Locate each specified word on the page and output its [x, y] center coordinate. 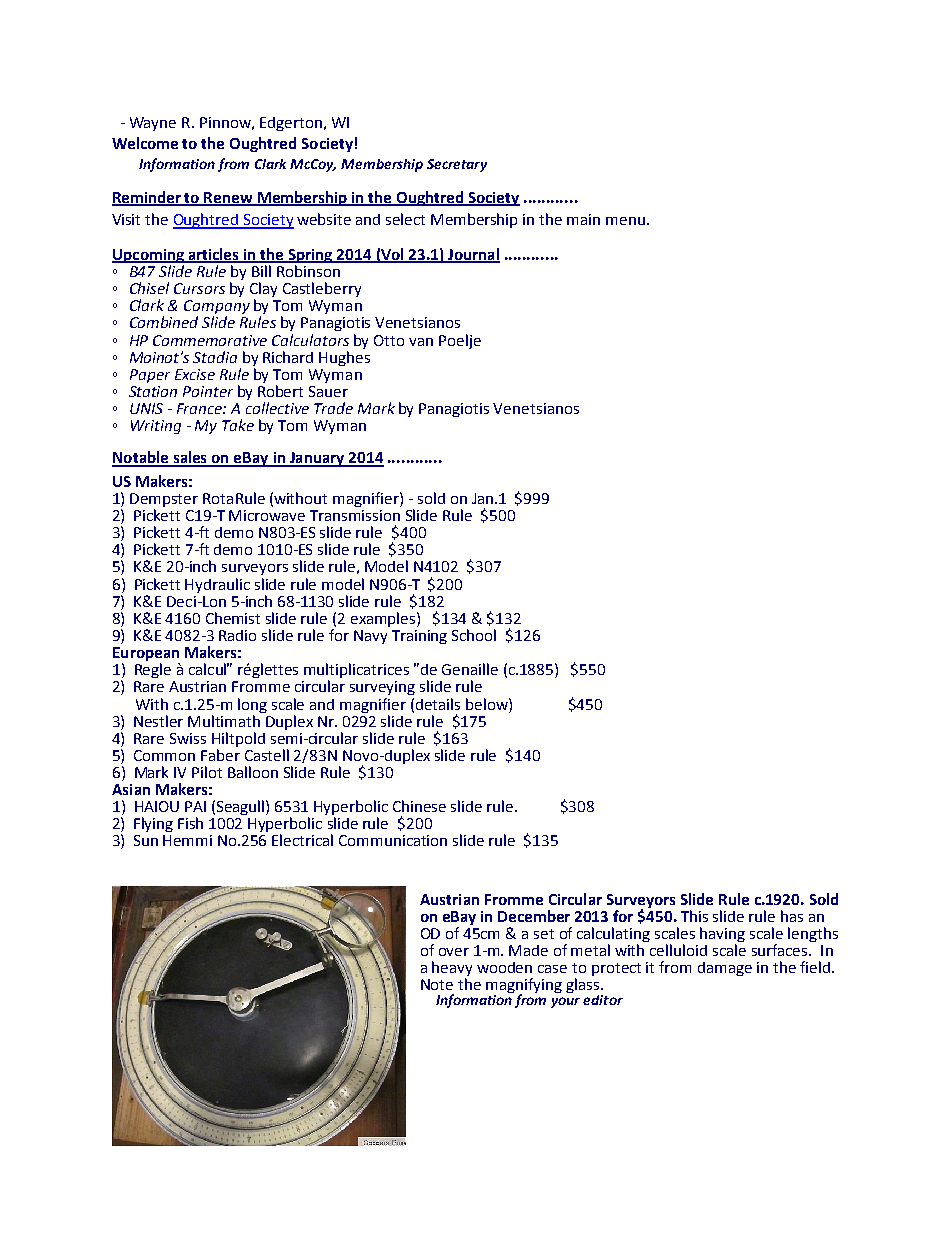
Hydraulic [217, 585]
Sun [146, 840]
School [474, 635]
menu [625, 221]
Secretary [457, 165]
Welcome [145, 143]
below [488, 704]
